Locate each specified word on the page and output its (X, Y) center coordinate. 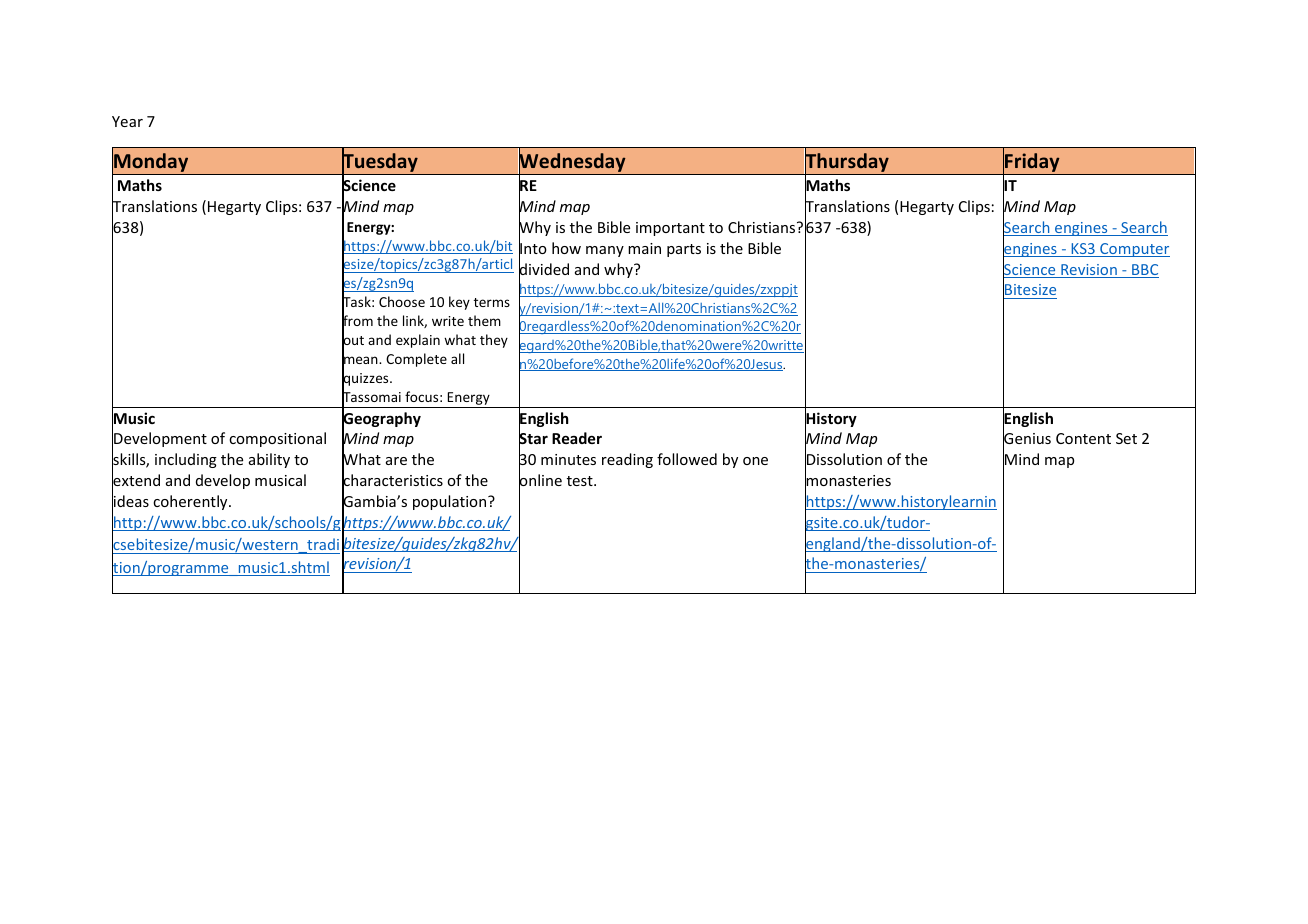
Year (127, 121)
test (581, 481)
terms (492, 302)
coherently (191, 502)
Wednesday (572, 163)
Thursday (847, 163)
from (357, 321)
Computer (1134, 250)
